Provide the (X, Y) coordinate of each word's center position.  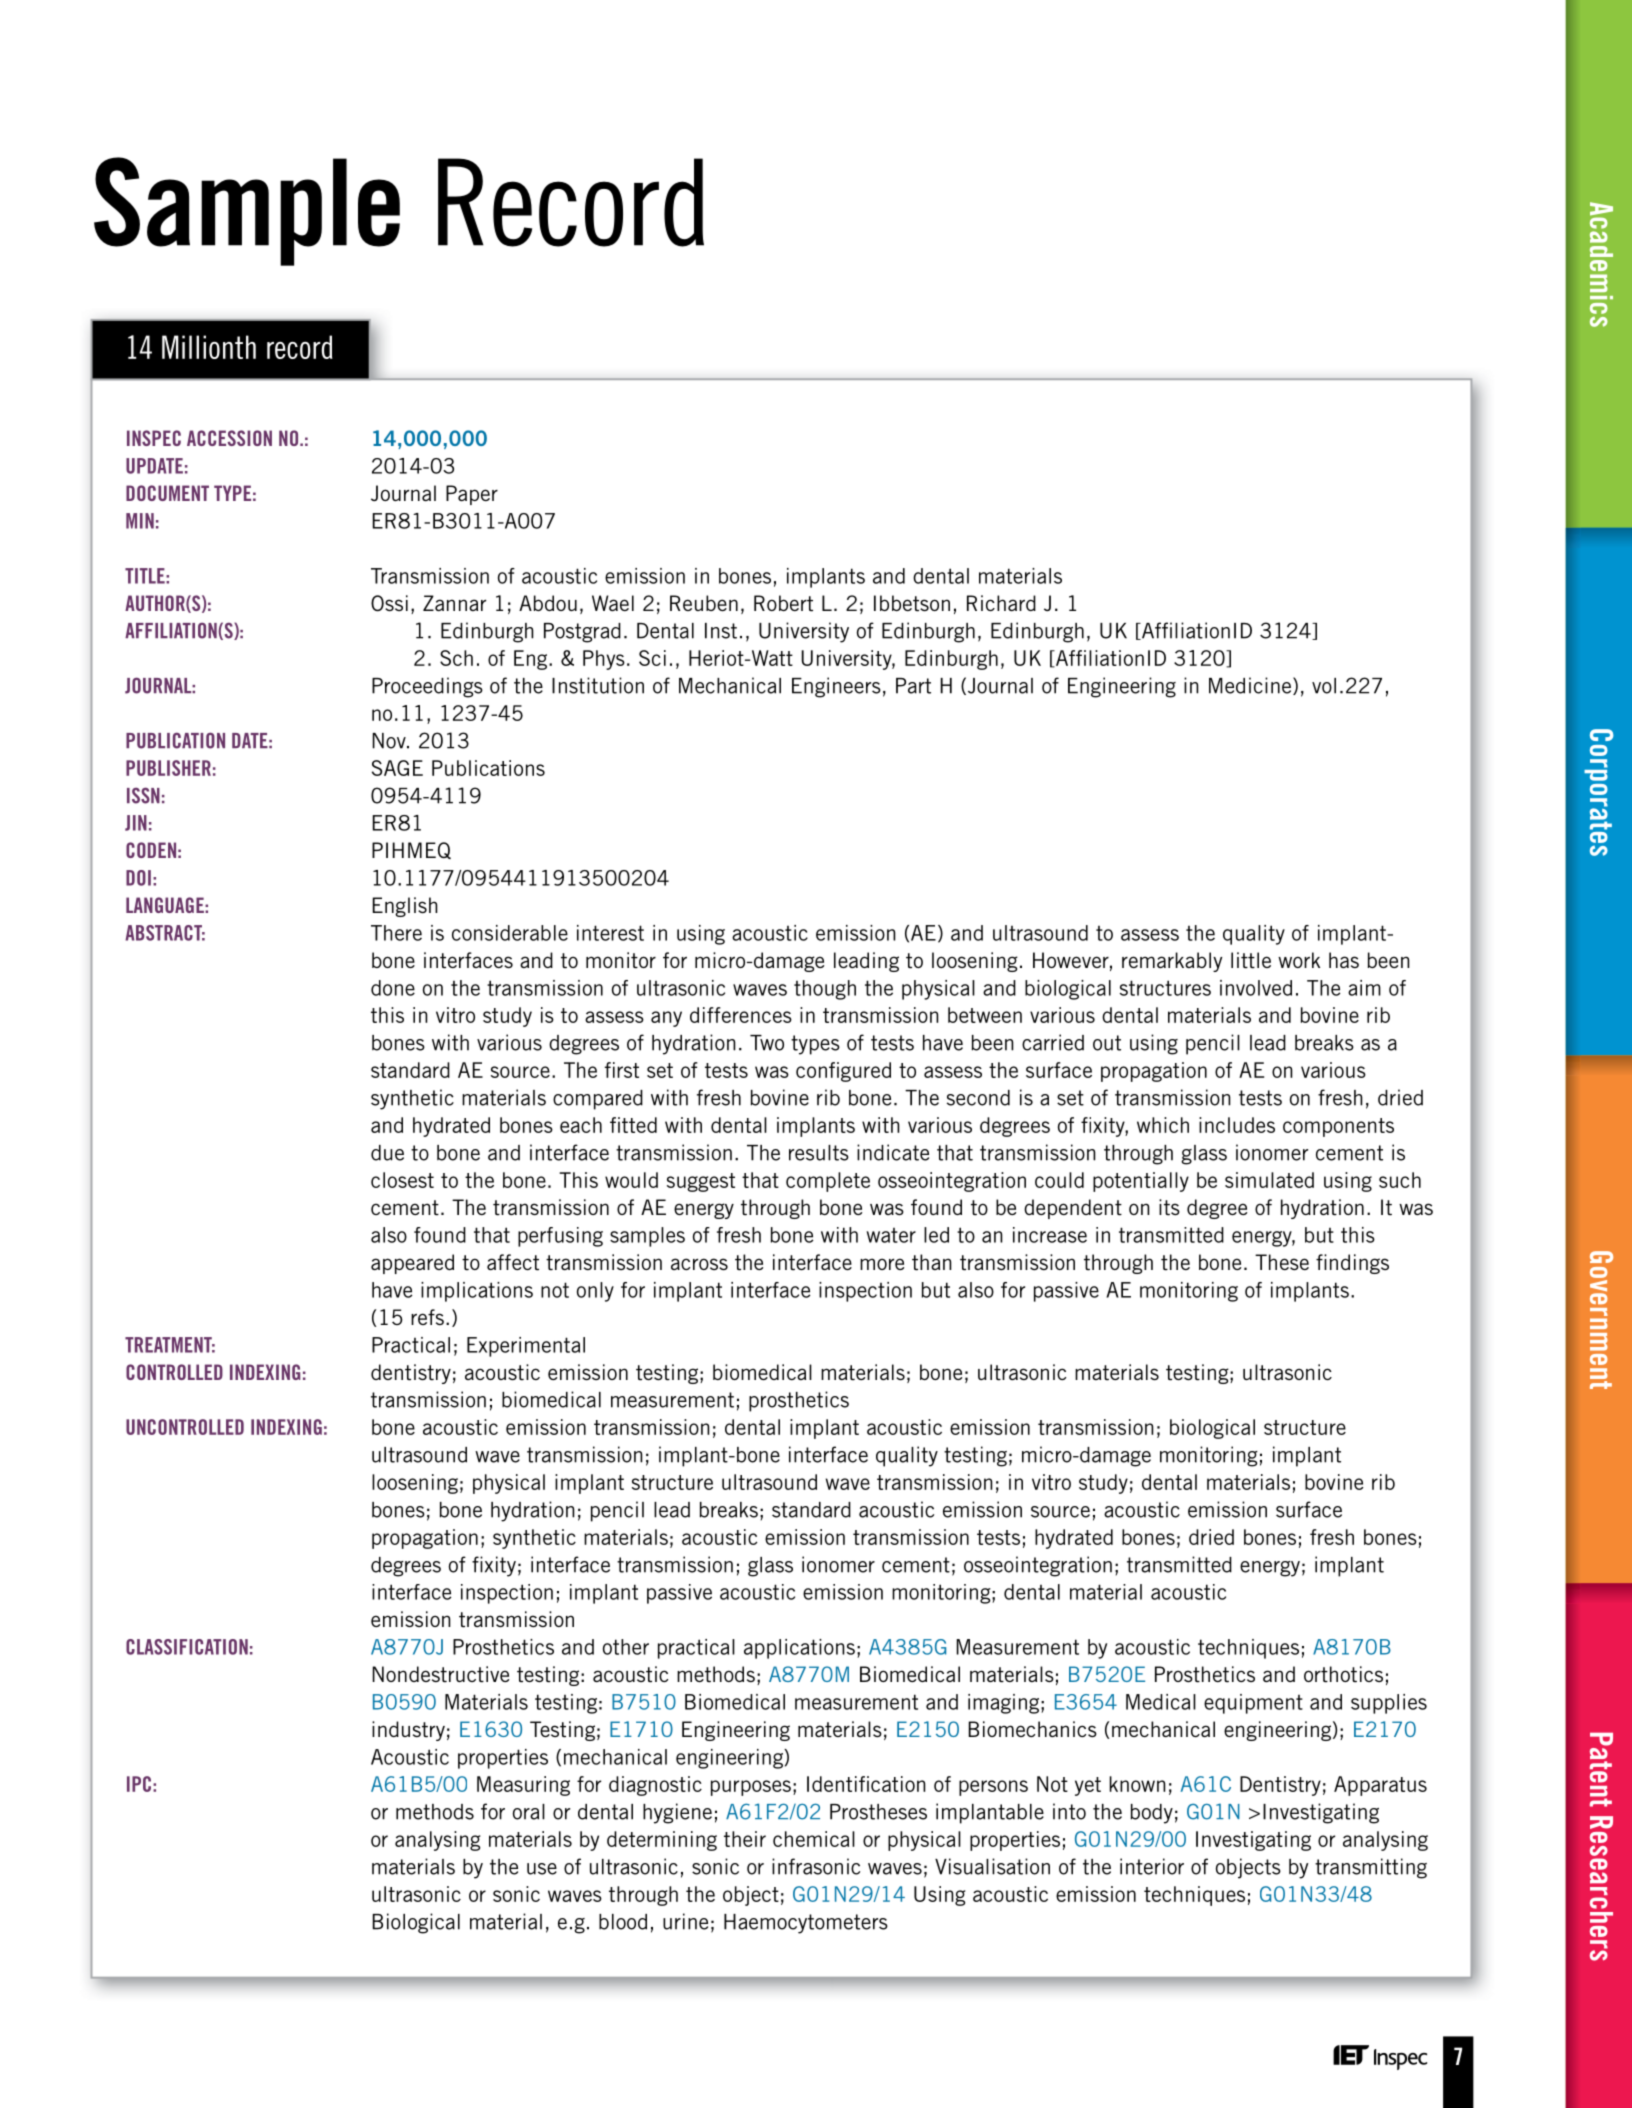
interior (1152, 1866)
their (745, 1839)
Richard (1001, 603)
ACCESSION (229, 438)
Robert (783, 603)
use (542, 1869)
